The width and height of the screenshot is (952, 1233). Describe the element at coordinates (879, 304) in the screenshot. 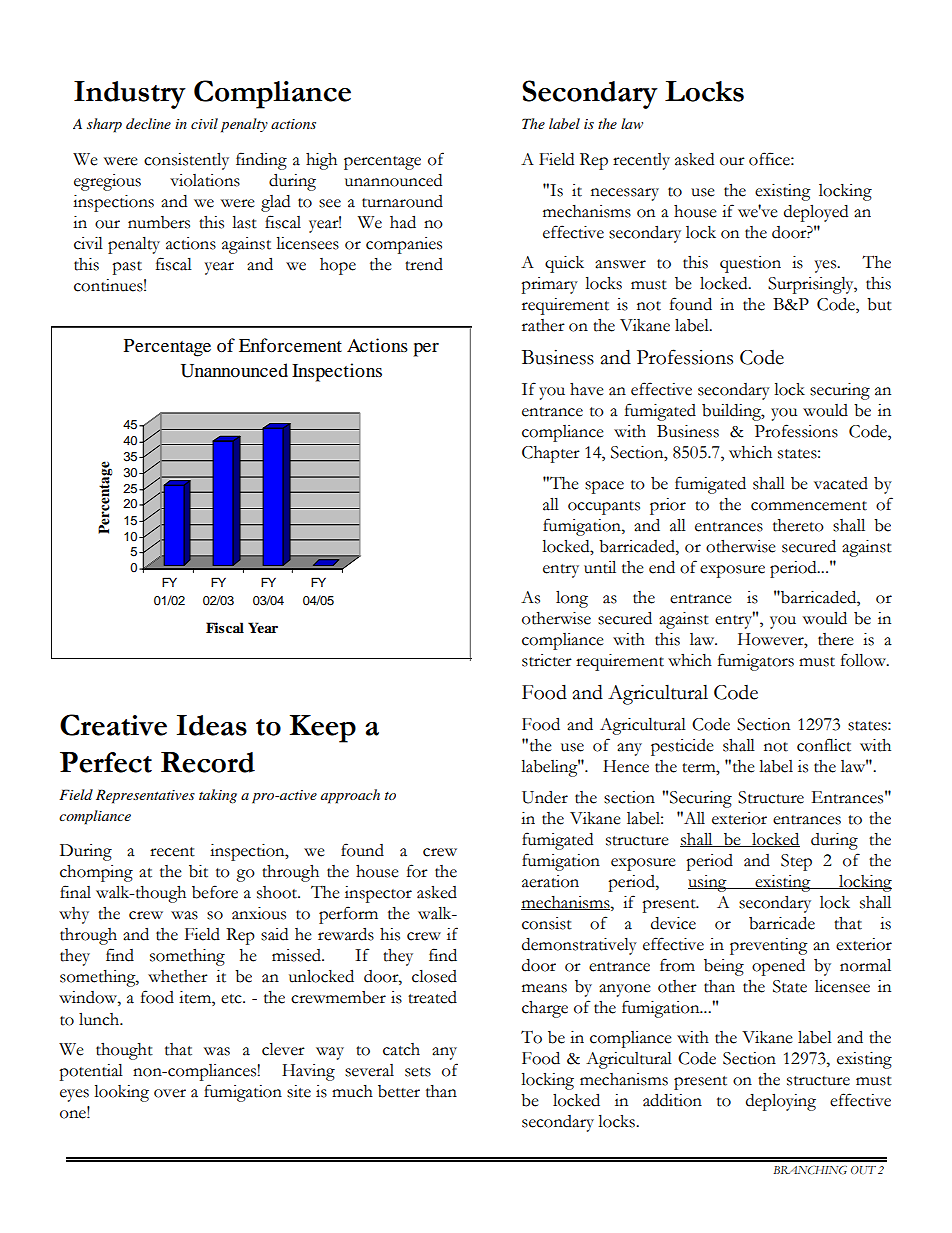

I see `but` at that location.
